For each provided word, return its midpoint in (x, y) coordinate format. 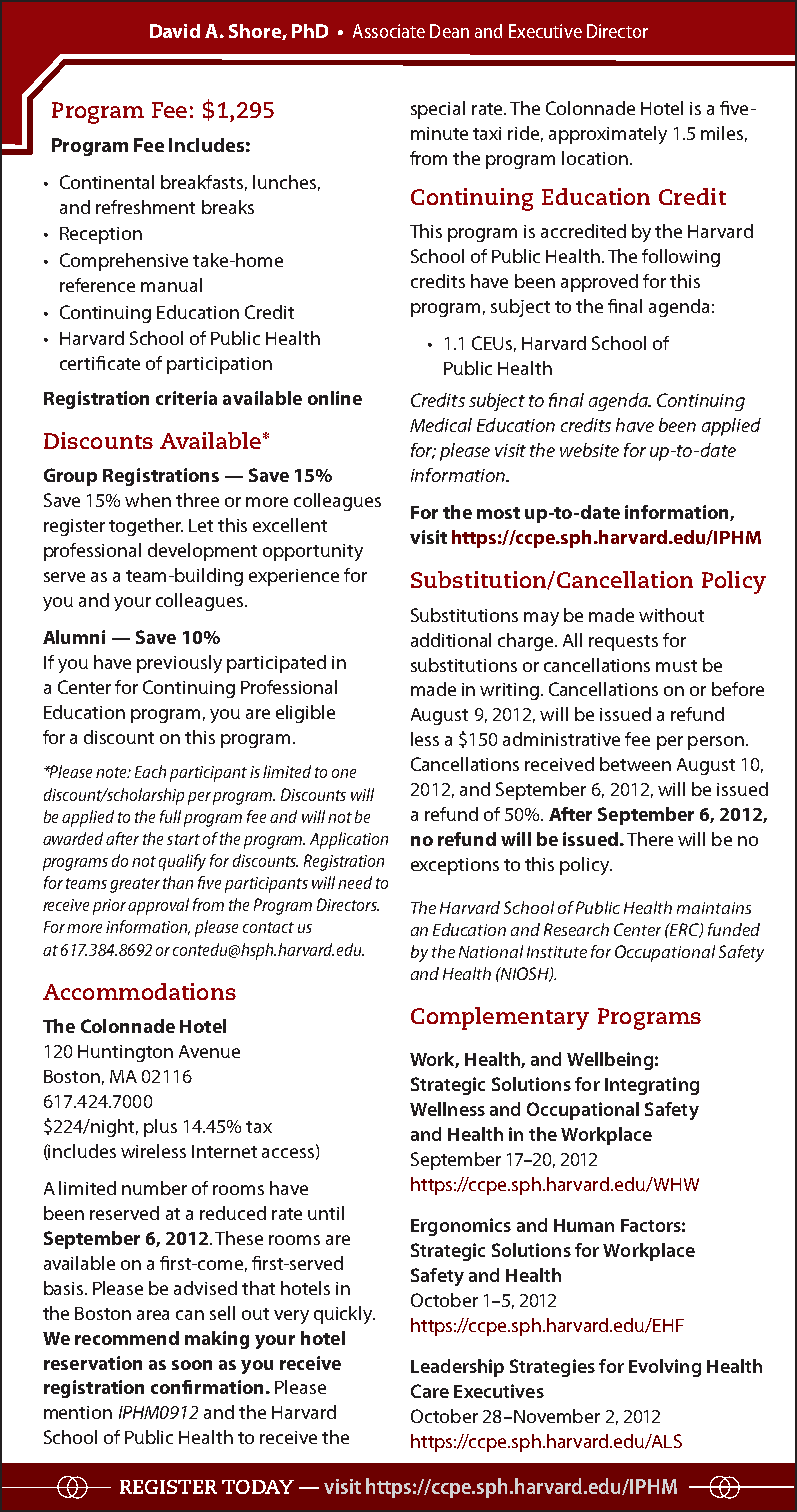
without (671, 615)
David (175, 31)
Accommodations (139, 991)
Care (430, 1391)
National (491, 951)
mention (78, 1412)
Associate (389, 31)
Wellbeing (610, 1061)
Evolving (665, 1368)
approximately (608, 135)
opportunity (313, 552)
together (146, 527)
